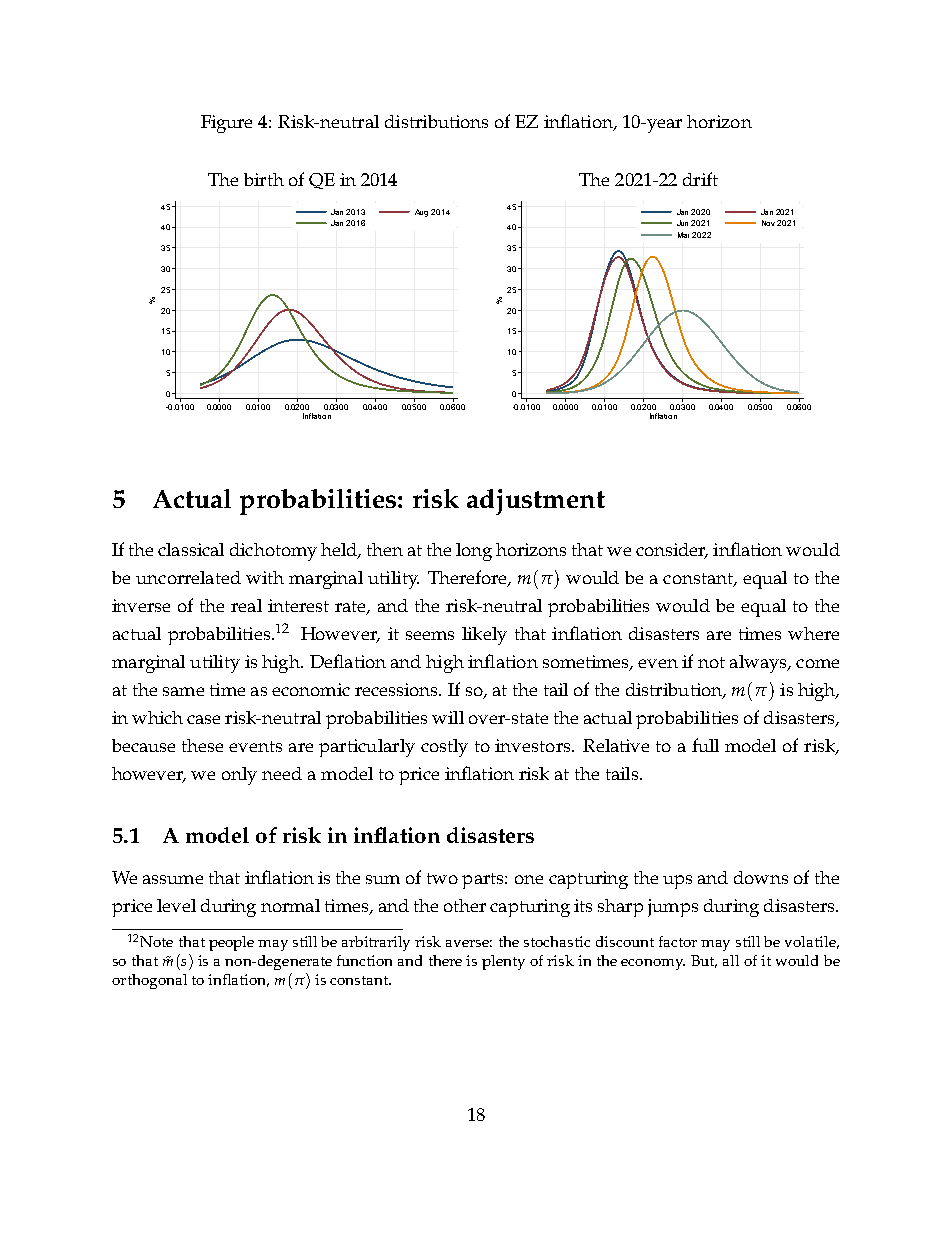 The image size is (952, 1233). Describe the element at coordinates (191, 549) in the screenshot. I see `classical` at that location.
